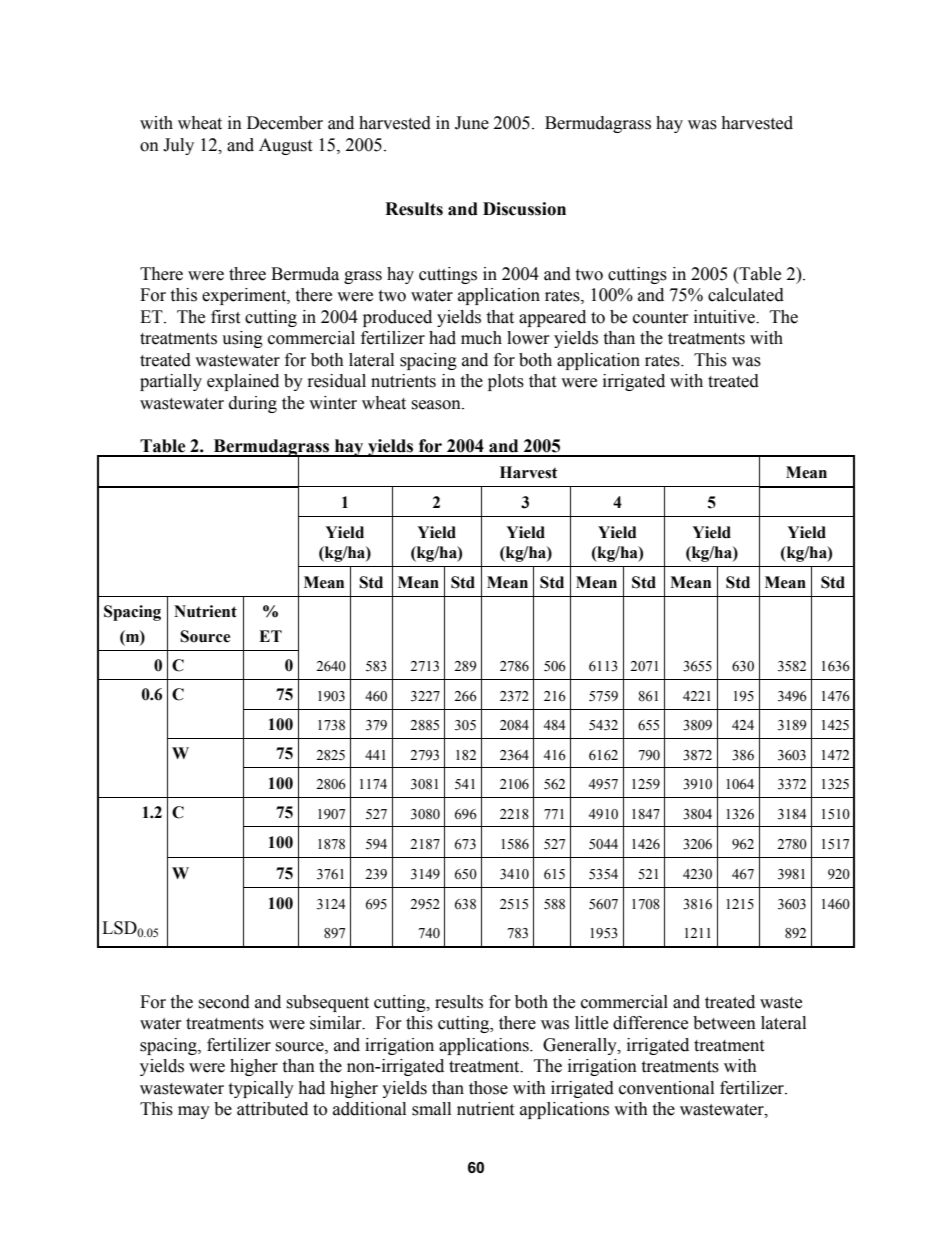  What do you see at coordinates (261, 1089) in the screenshot?
I see `typically` at bounding box center [261, 1089].
